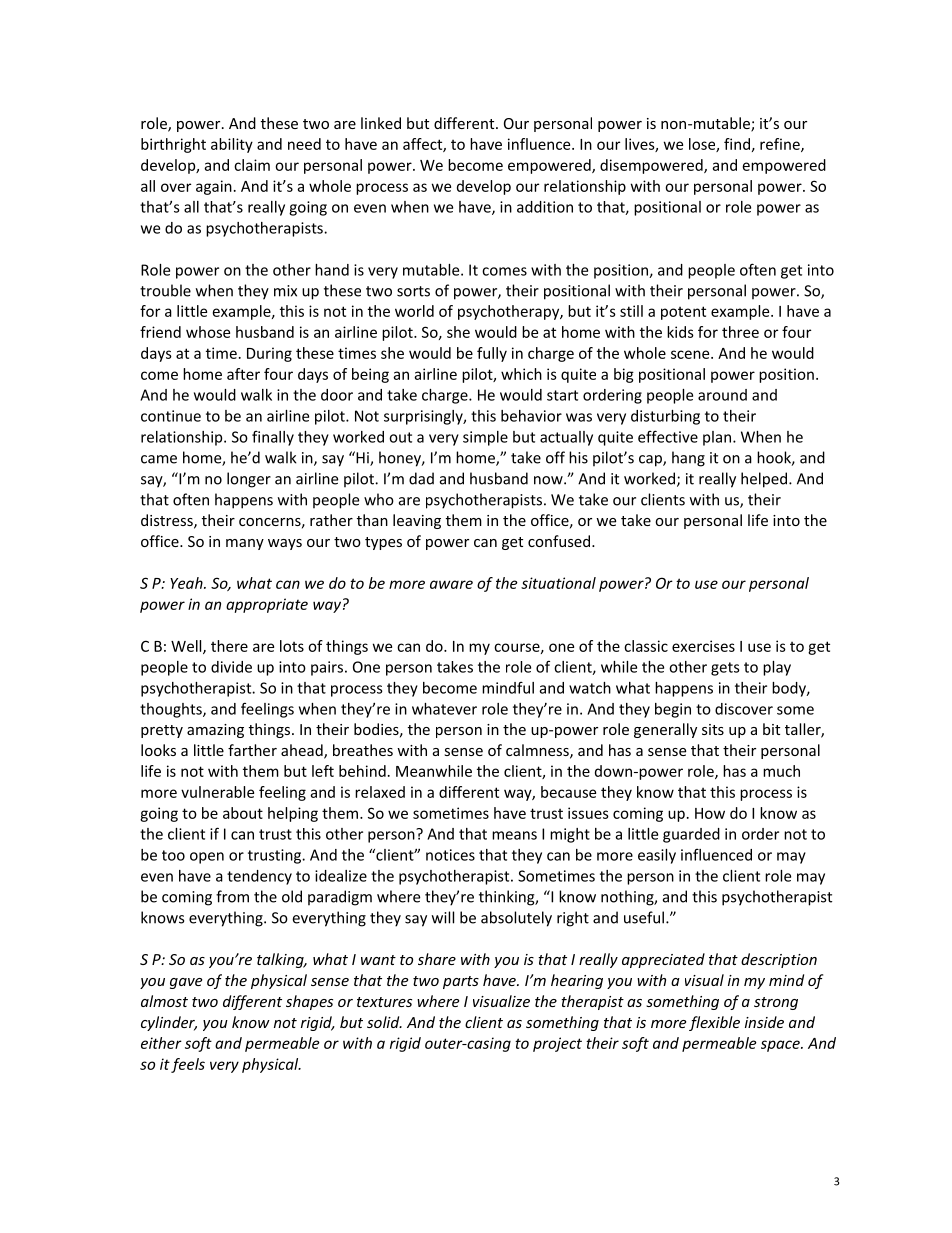 The height and width of the screenshot is (1233, 952). I want to click on appropriate, so click(267, 605).
